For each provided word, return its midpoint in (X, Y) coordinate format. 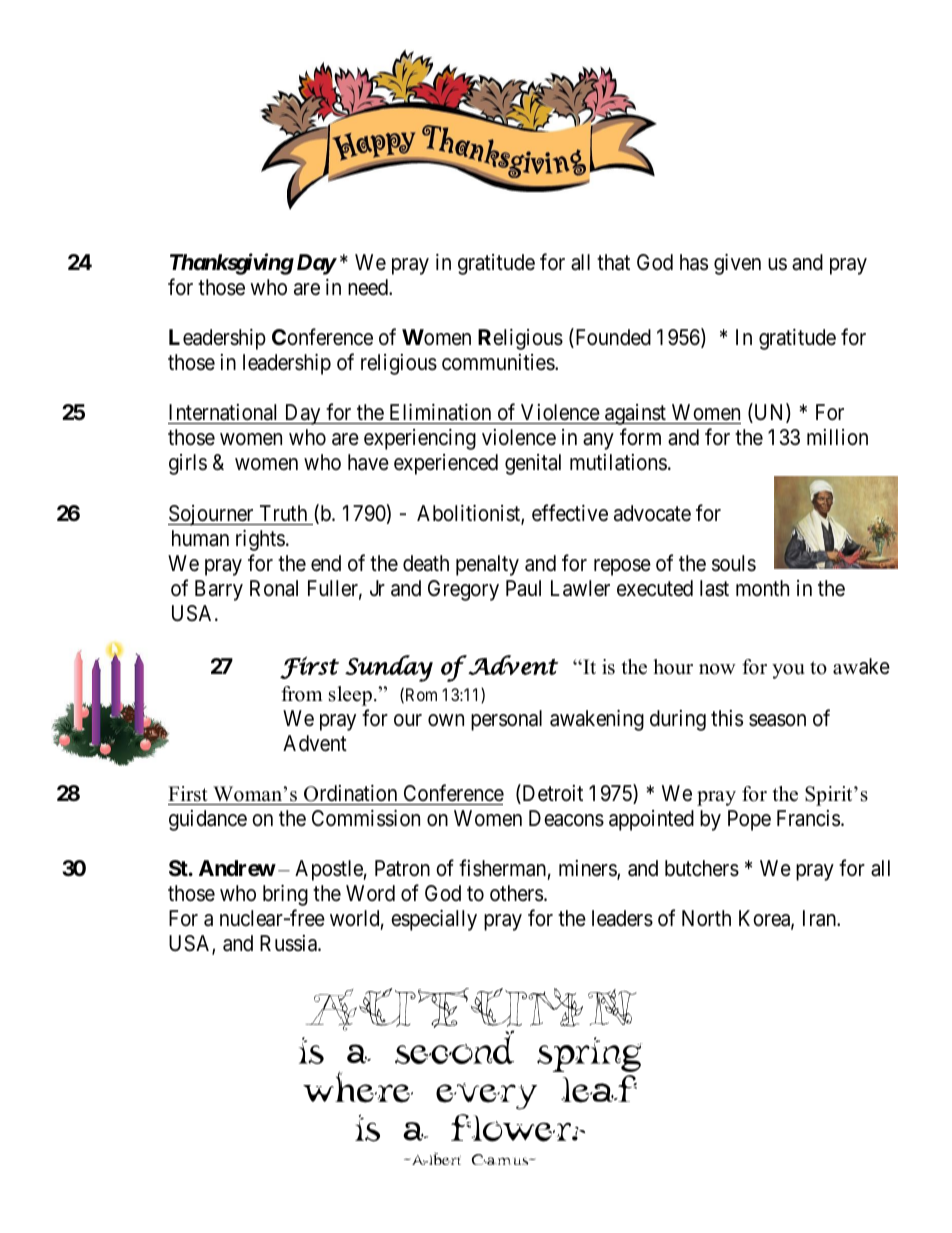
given (737, 264)
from (302, 694)
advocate (652, 513)
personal (506, 720)
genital (533, 464)
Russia (289, 943)
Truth (283, 513)
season (777, 720)
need (369, 287)
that (613, 262)
